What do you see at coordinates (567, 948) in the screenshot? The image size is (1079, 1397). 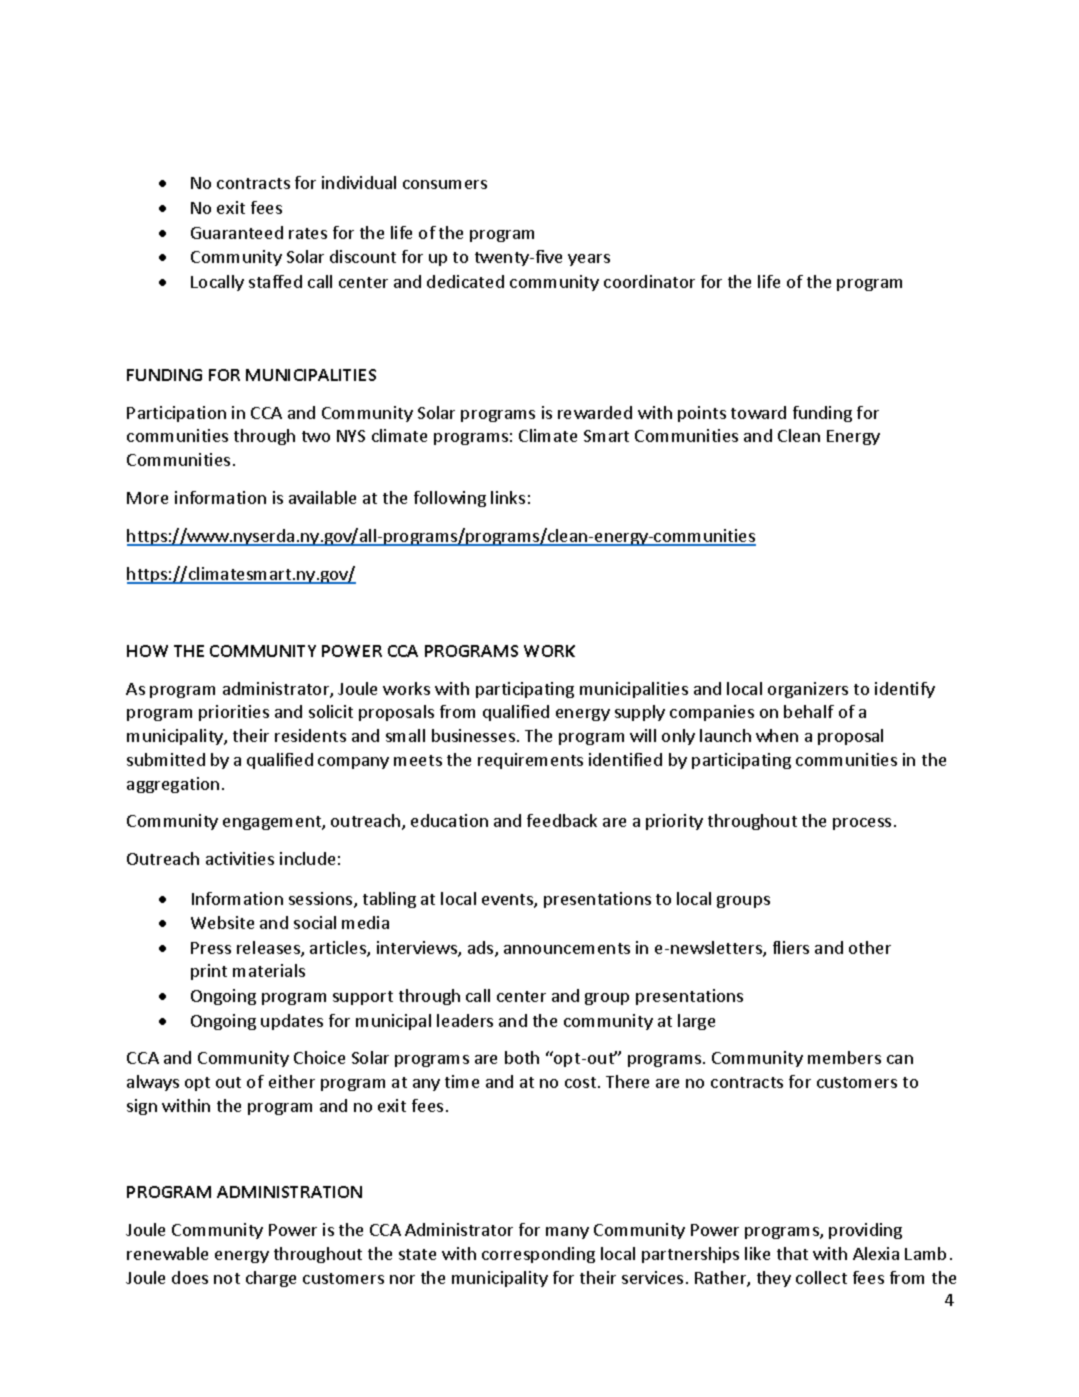 I see `announcements` at bounding box center [567, 948].
